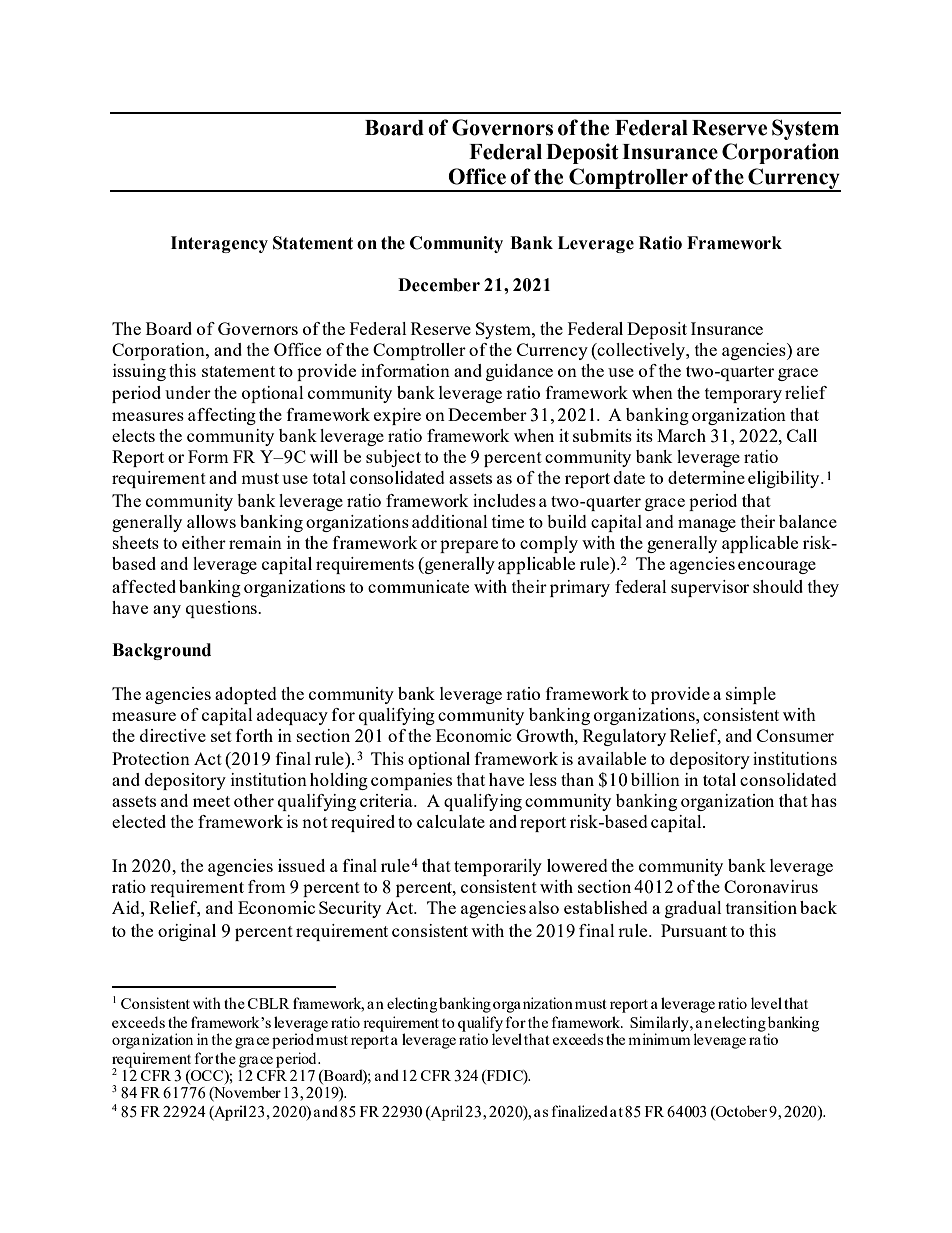  Describe the element at coordinates (187, 932) in the image. I see `original` at that location.
